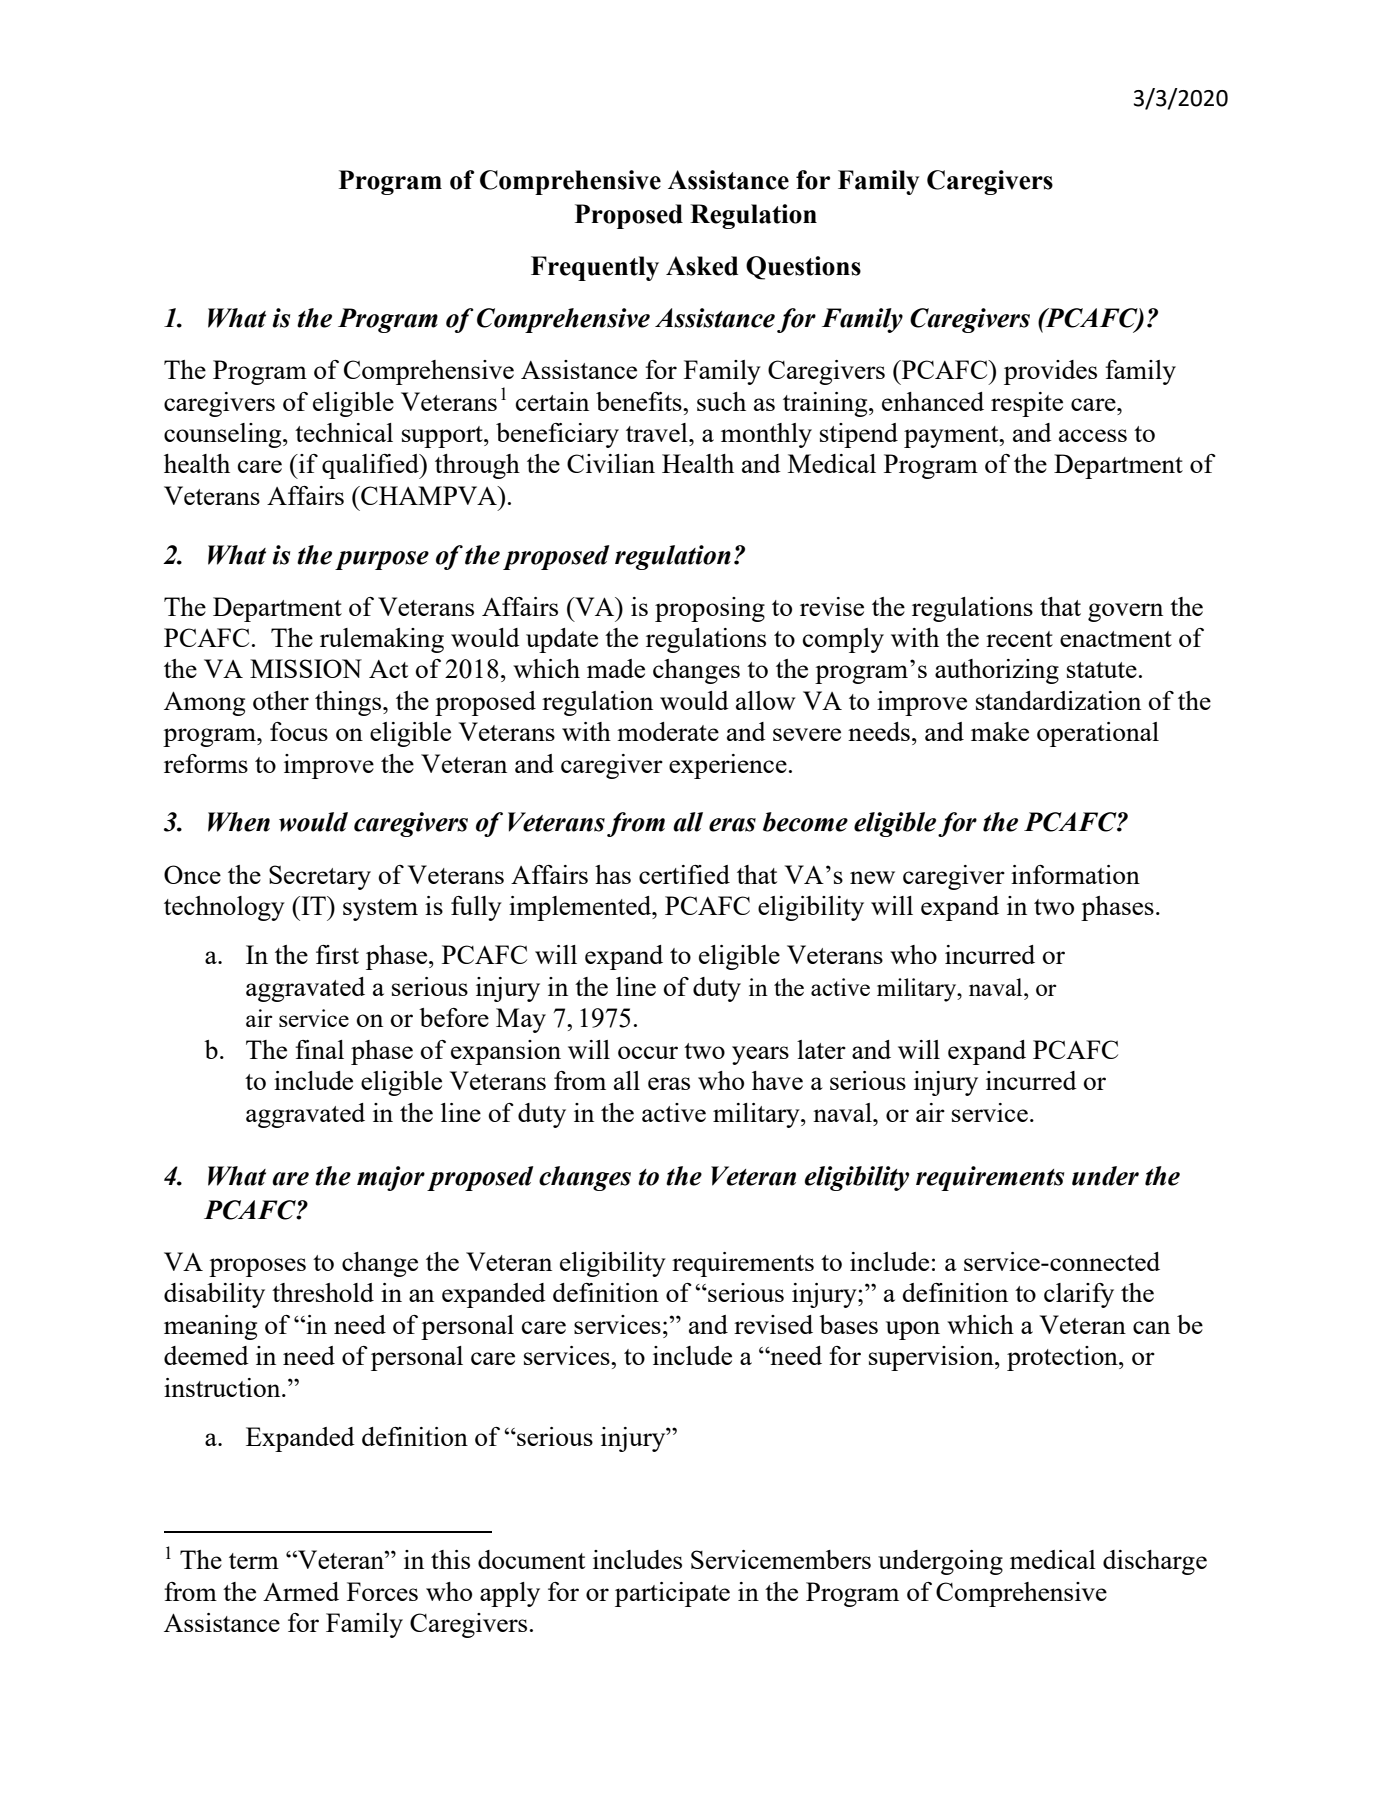  Describe the element at coordinates (257, 1267) in the image. I see `proposes` at that location.
